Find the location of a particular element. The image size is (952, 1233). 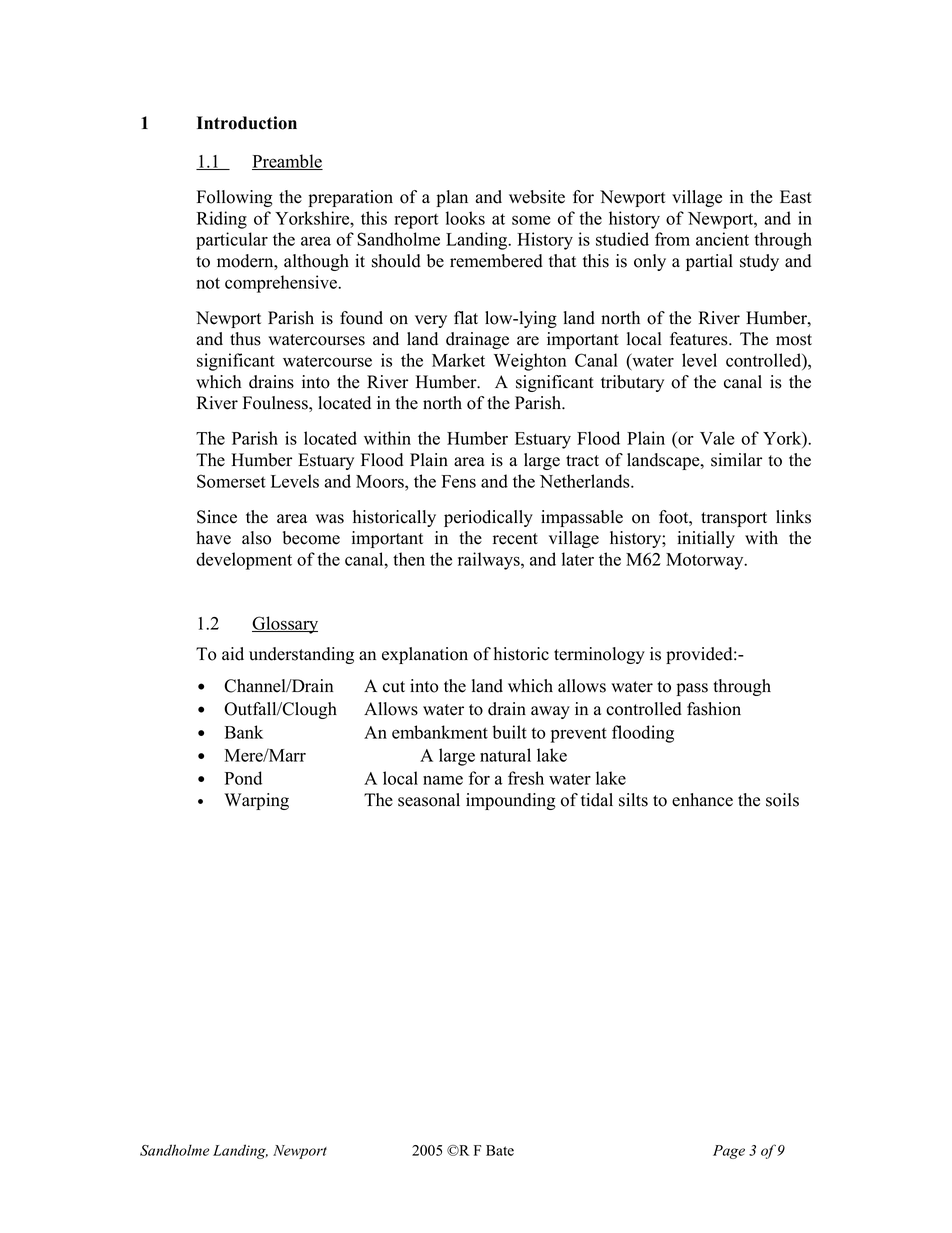

seasonal is located at coordinates (429, 800).
